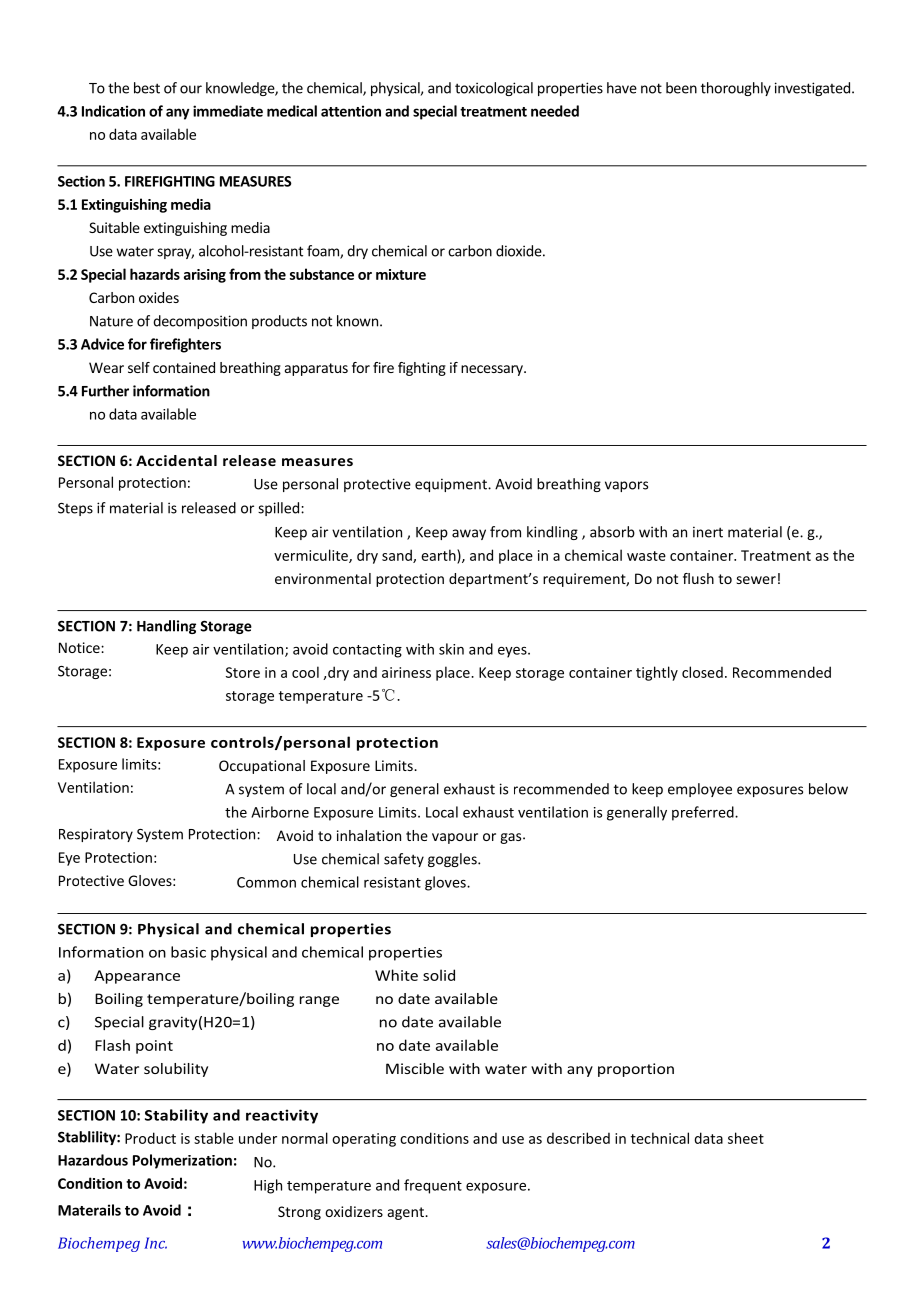 The image size is (924, 1308). Describe the element at coordinates (433, 1186) in the screenshot. I see `frequent` at that location.
